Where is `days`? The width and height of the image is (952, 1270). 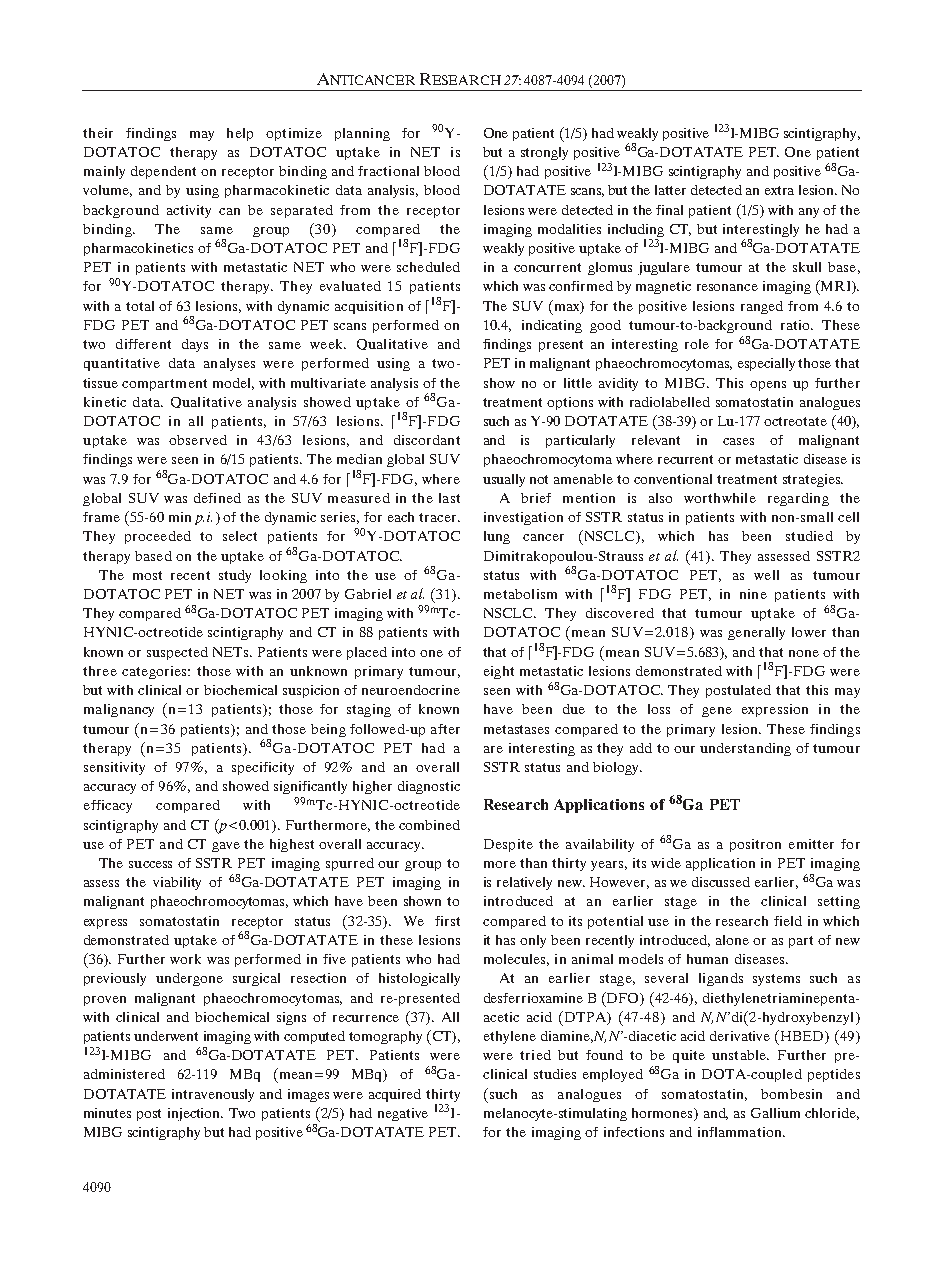 days is located at coordinates (195, 345).
